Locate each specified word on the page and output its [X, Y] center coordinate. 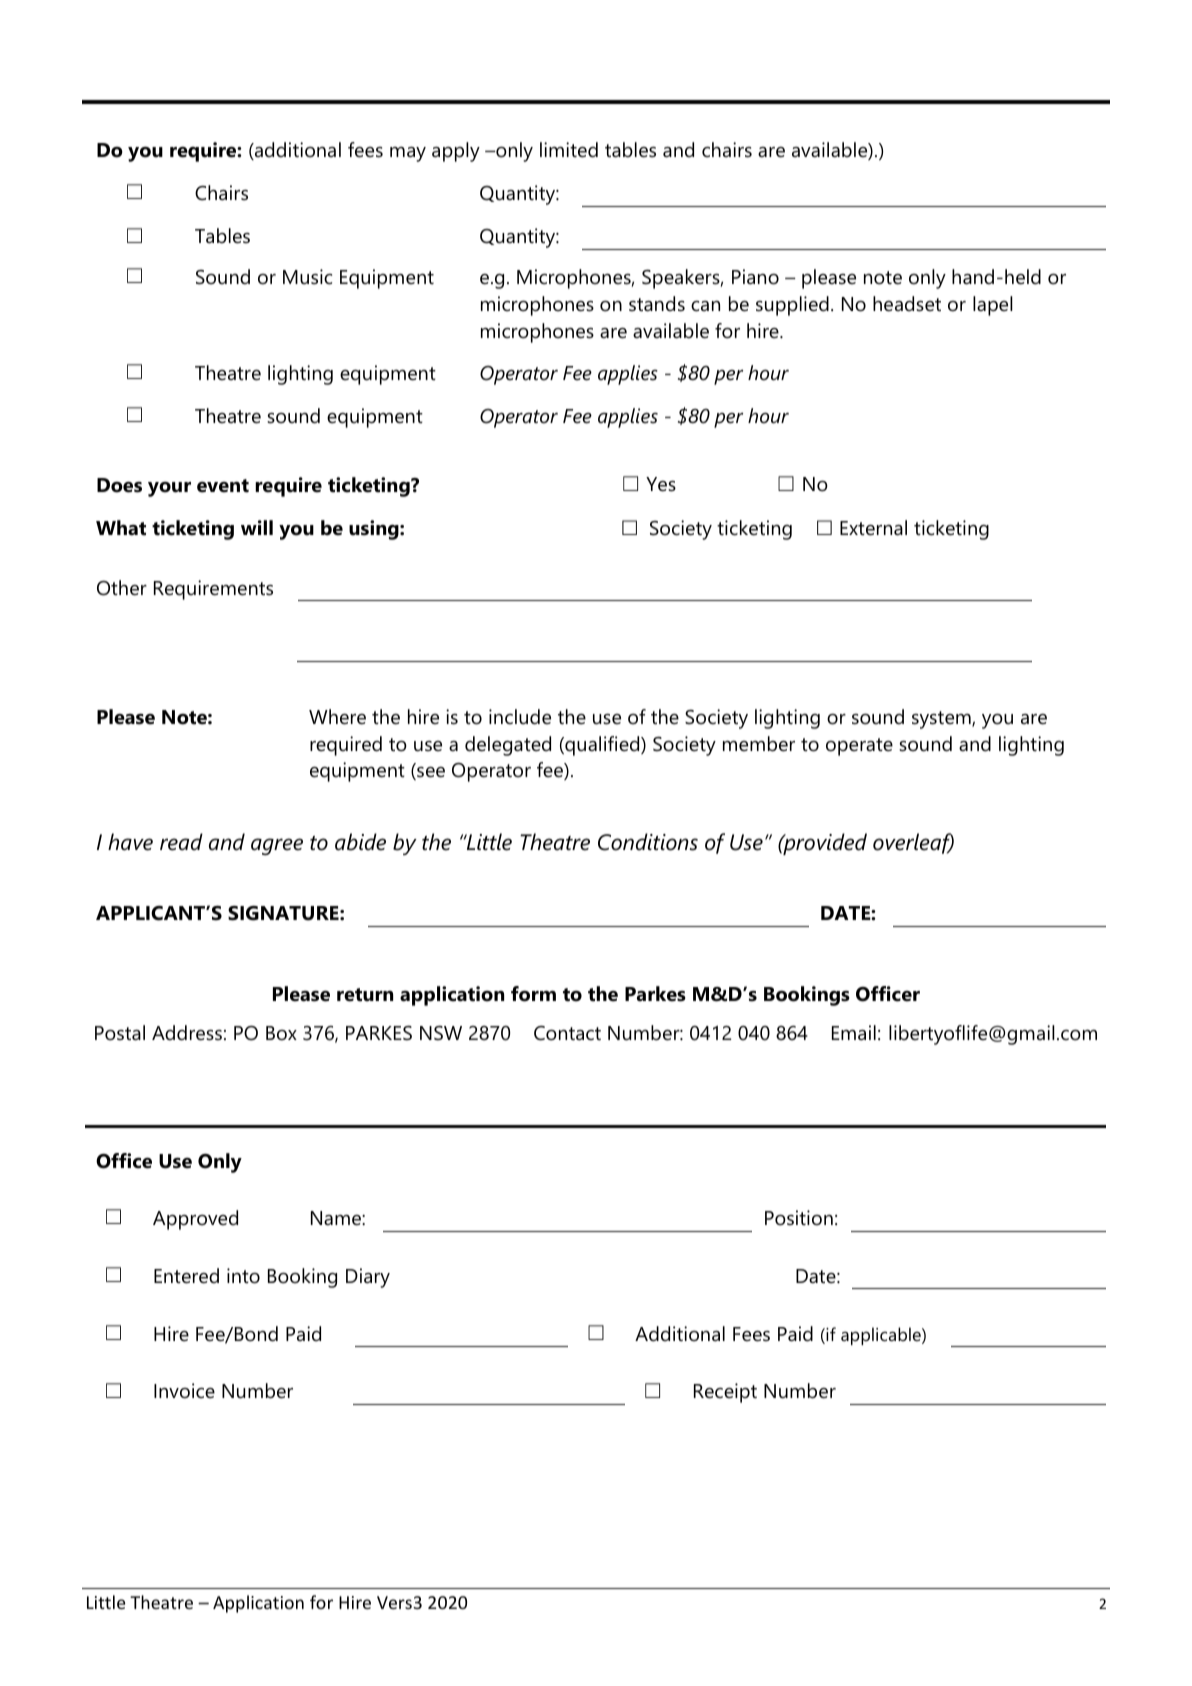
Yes [661, 484]
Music [307, 277]
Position [799, 1218]
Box [281, 1033]
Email [854, 1033]
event [223, 486]
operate [859, 747]
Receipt [725, 1393]
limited [569, 150]
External [873, 528]
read [181, 842]
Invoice [184, 1391]
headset [907, 304]
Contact [567, 1033]
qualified [602, 746]
